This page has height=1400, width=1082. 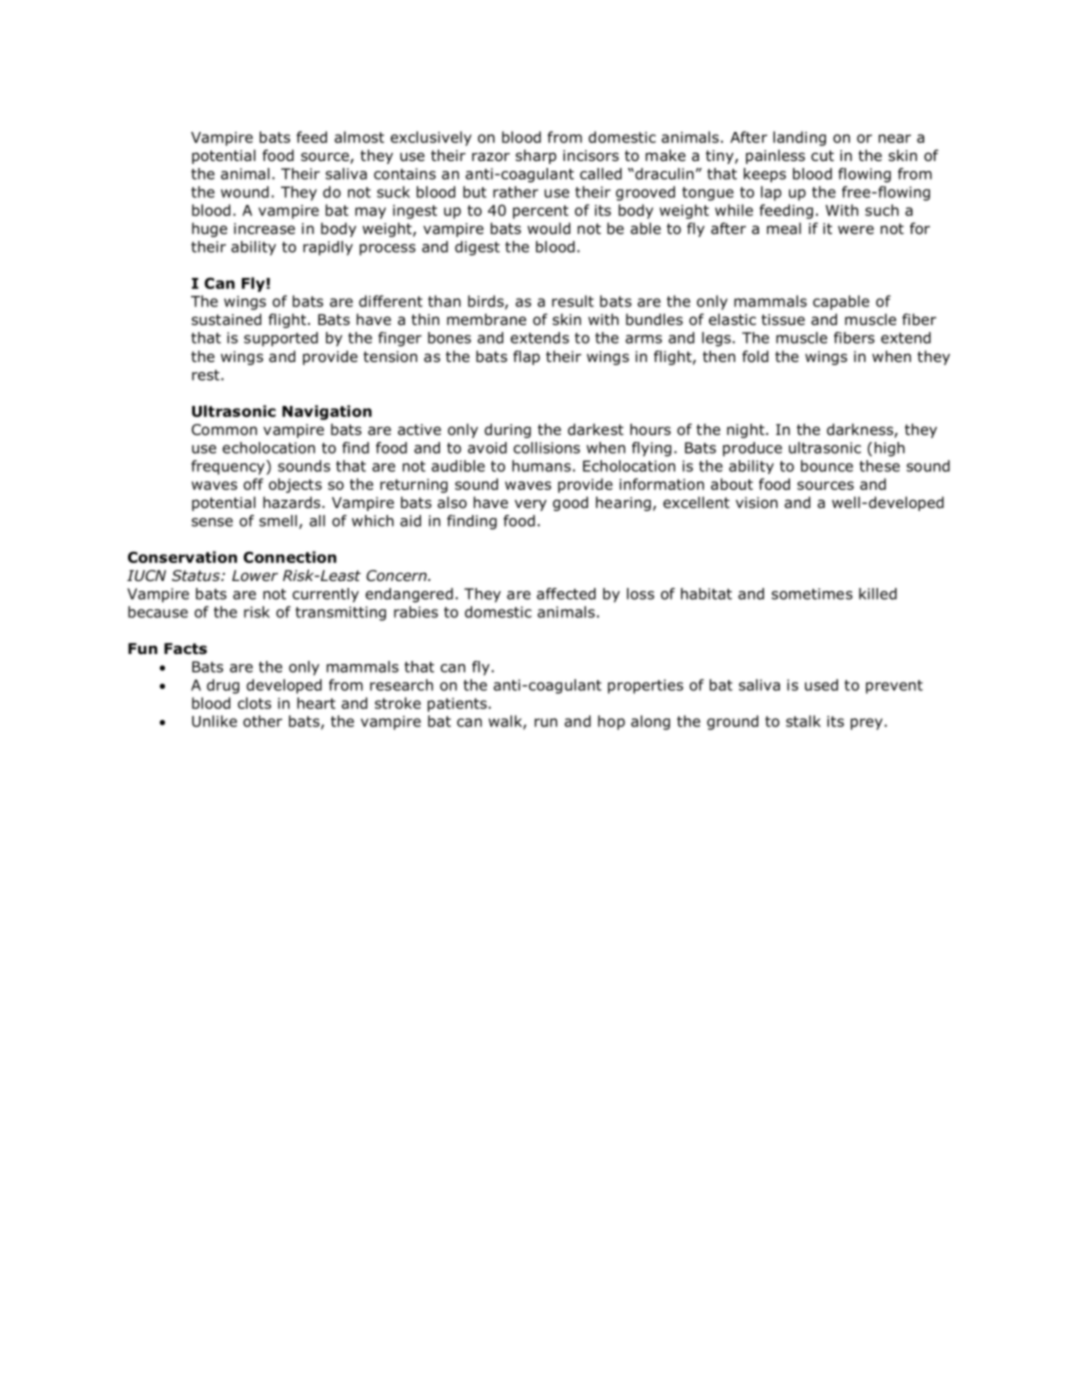 I want to click on during, so click(x=508, y=430).
